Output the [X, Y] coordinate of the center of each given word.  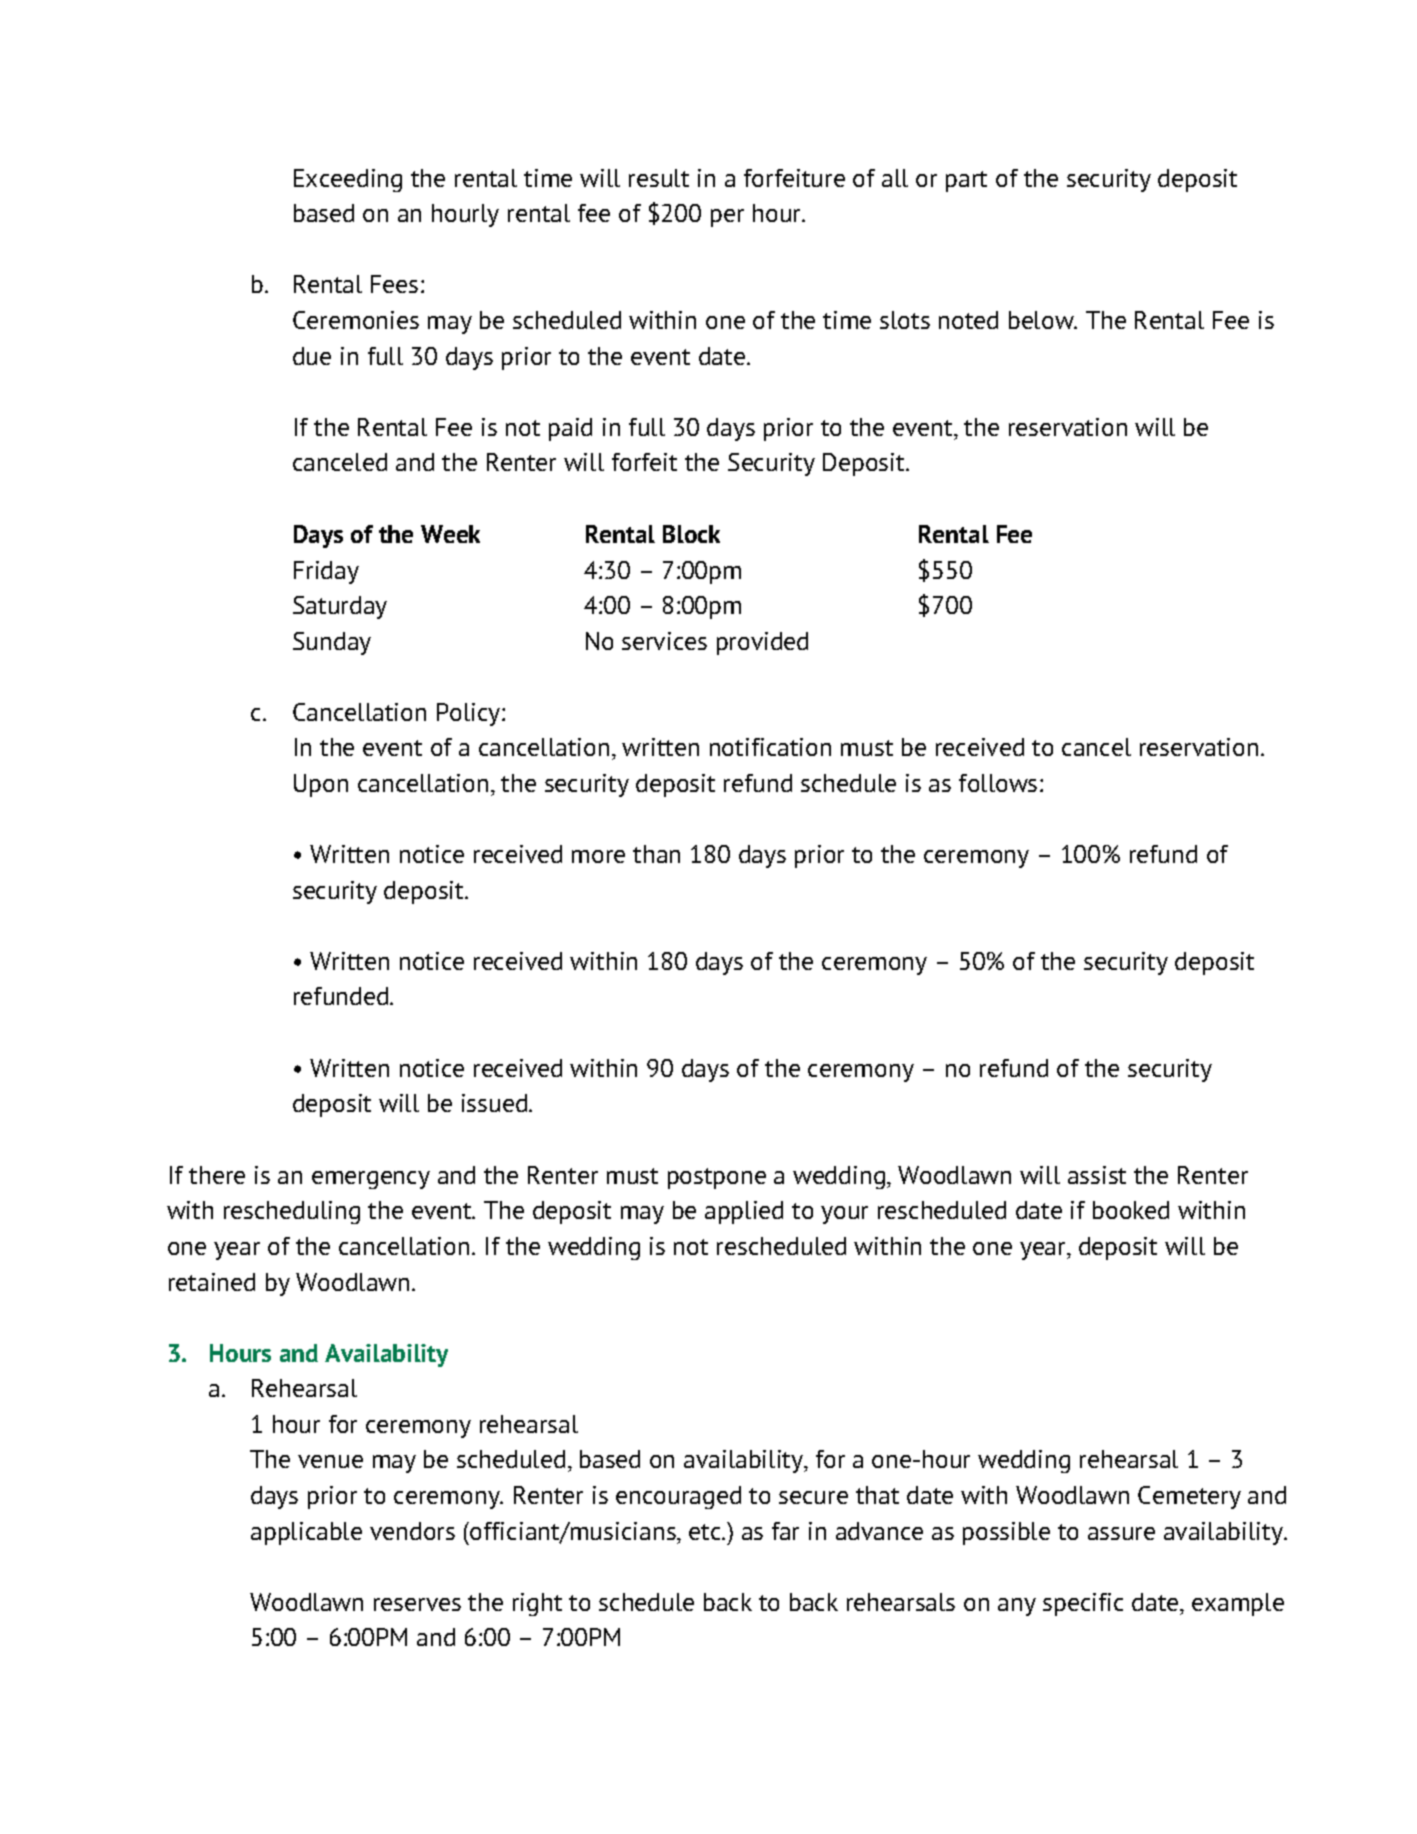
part [966, 181]
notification [770, 747]
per [727, 218]
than [656, 854]
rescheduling [292, 1212]
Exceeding [348, 180]
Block [691, 534]
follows [998, 783]
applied [744, 1212]
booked [1131, 1210]
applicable [306, 1533]
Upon [321, 785]
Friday [326, 572]
